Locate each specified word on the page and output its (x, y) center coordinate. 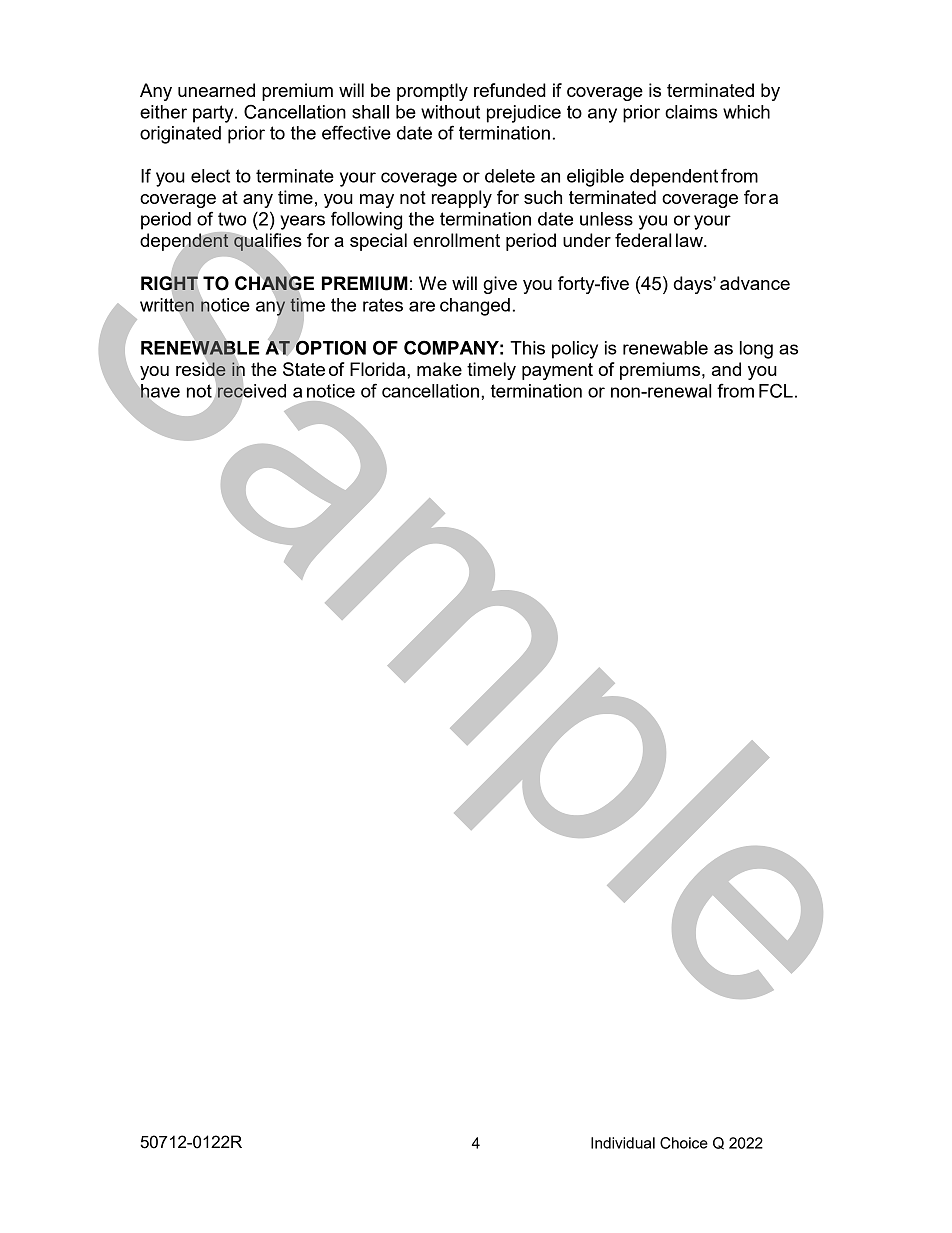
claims (691, 112)
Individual (623, 1143)
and (726, 369)
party (214, 114)
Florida (379, 369)
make (439, 369)
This (527, 348)
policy (575, 350)
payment (557, 371)
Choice (684, 1143)
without (450, 112)
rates (383, 305)
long (756, 350)
